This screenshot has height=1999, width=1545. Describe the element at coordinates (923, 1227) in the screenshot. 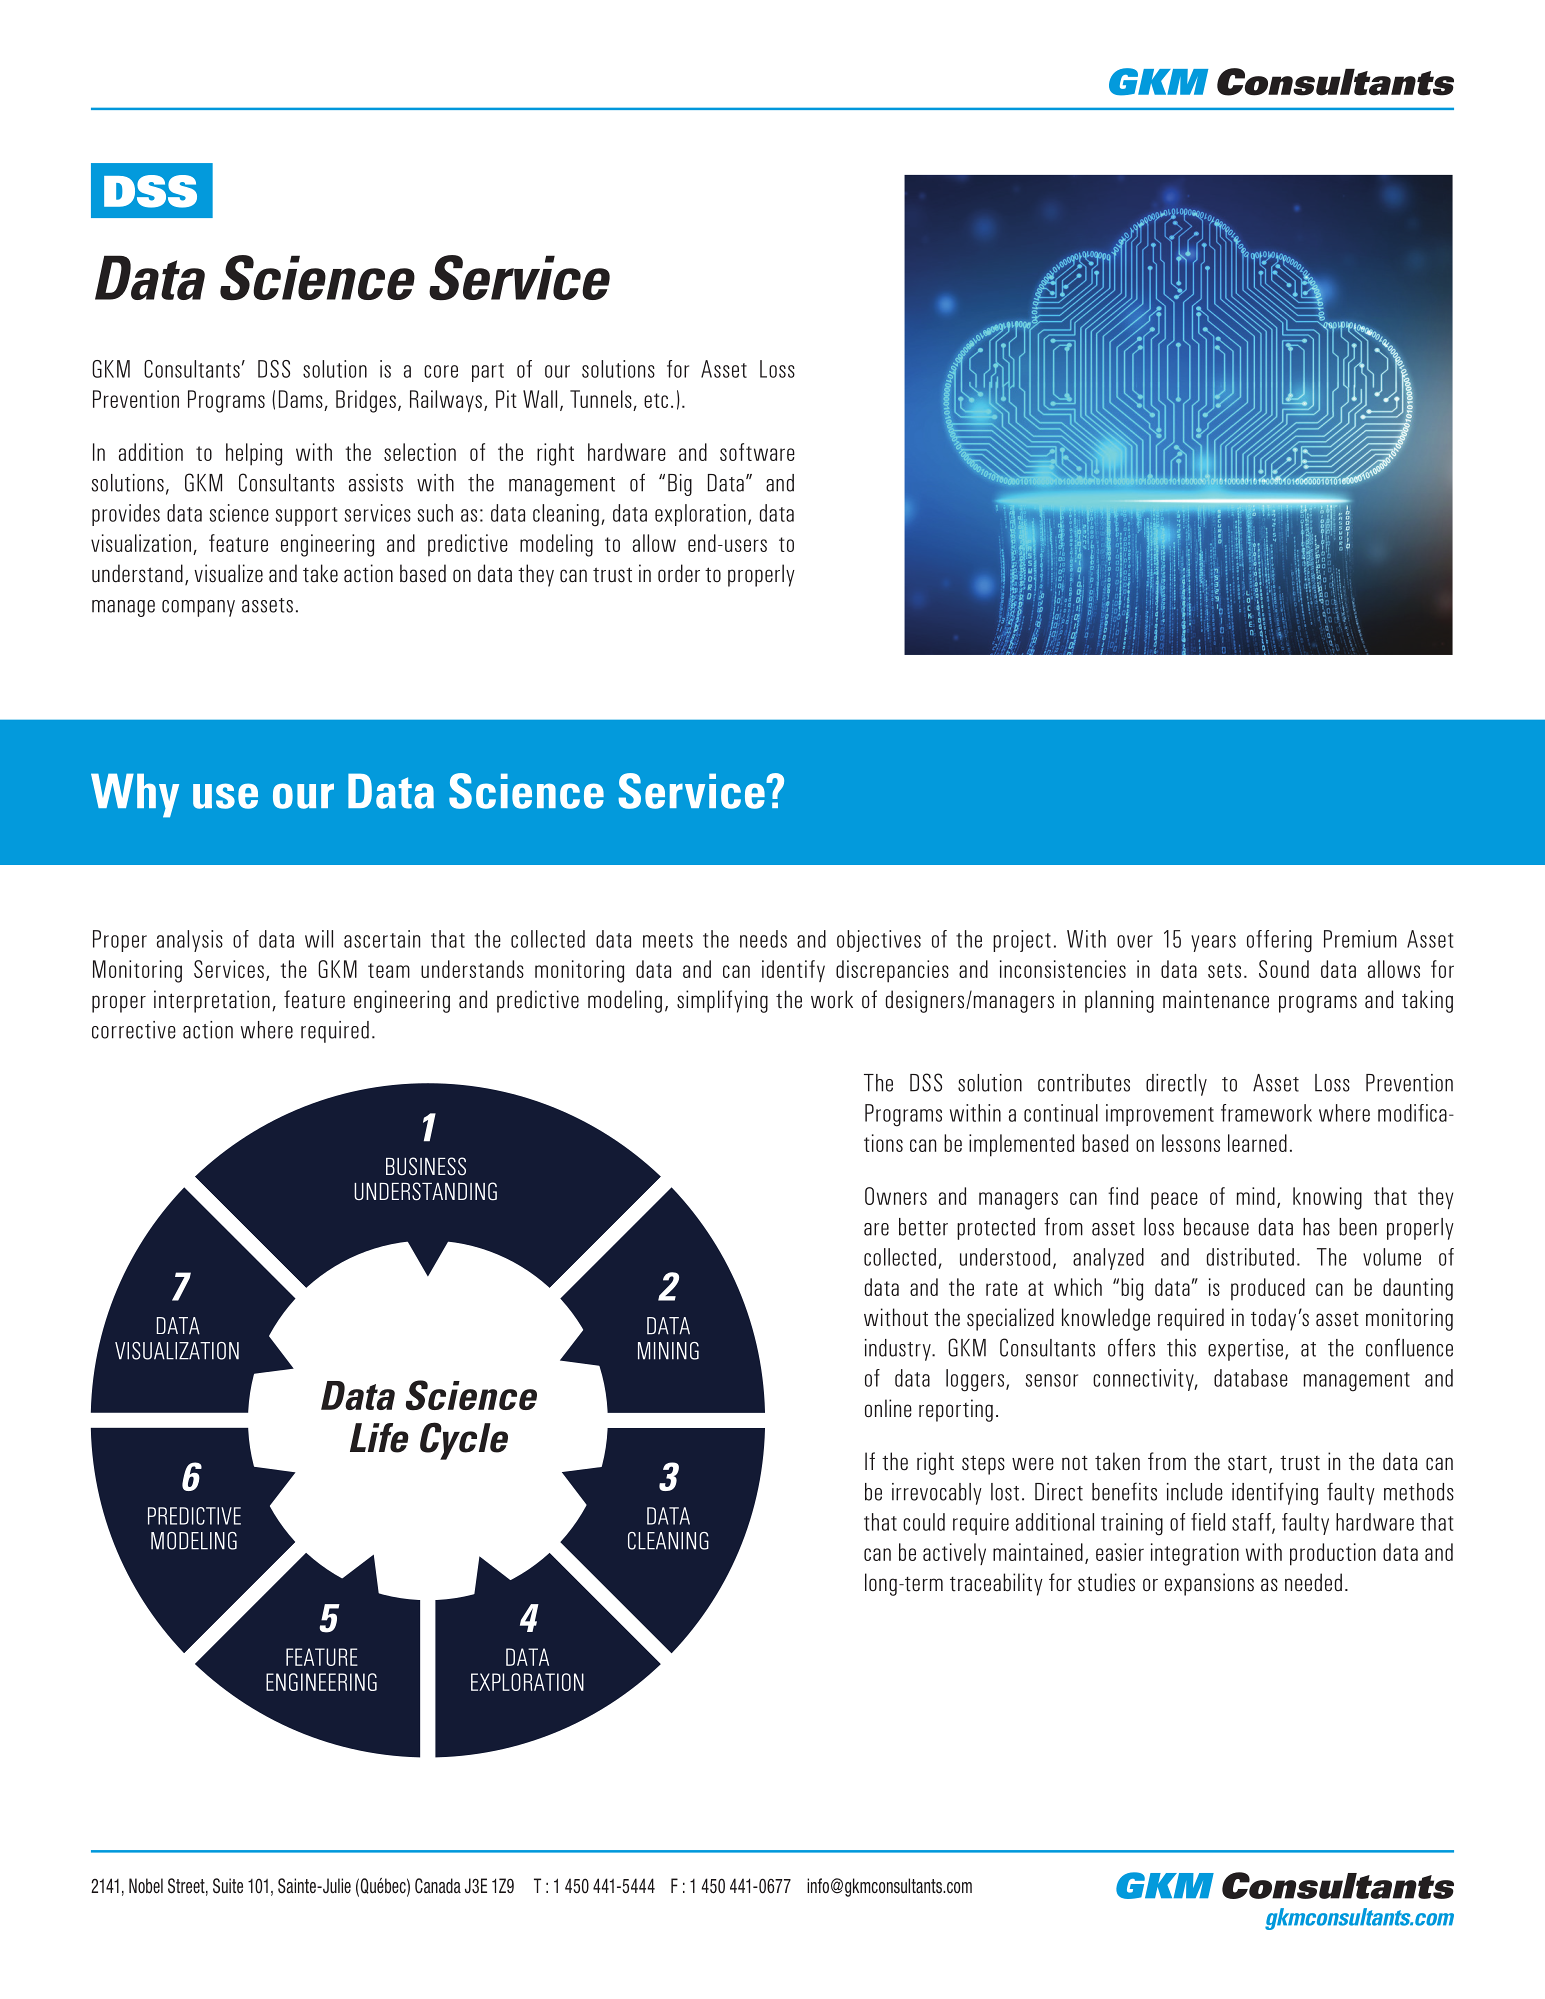

I see `better` at that location.
